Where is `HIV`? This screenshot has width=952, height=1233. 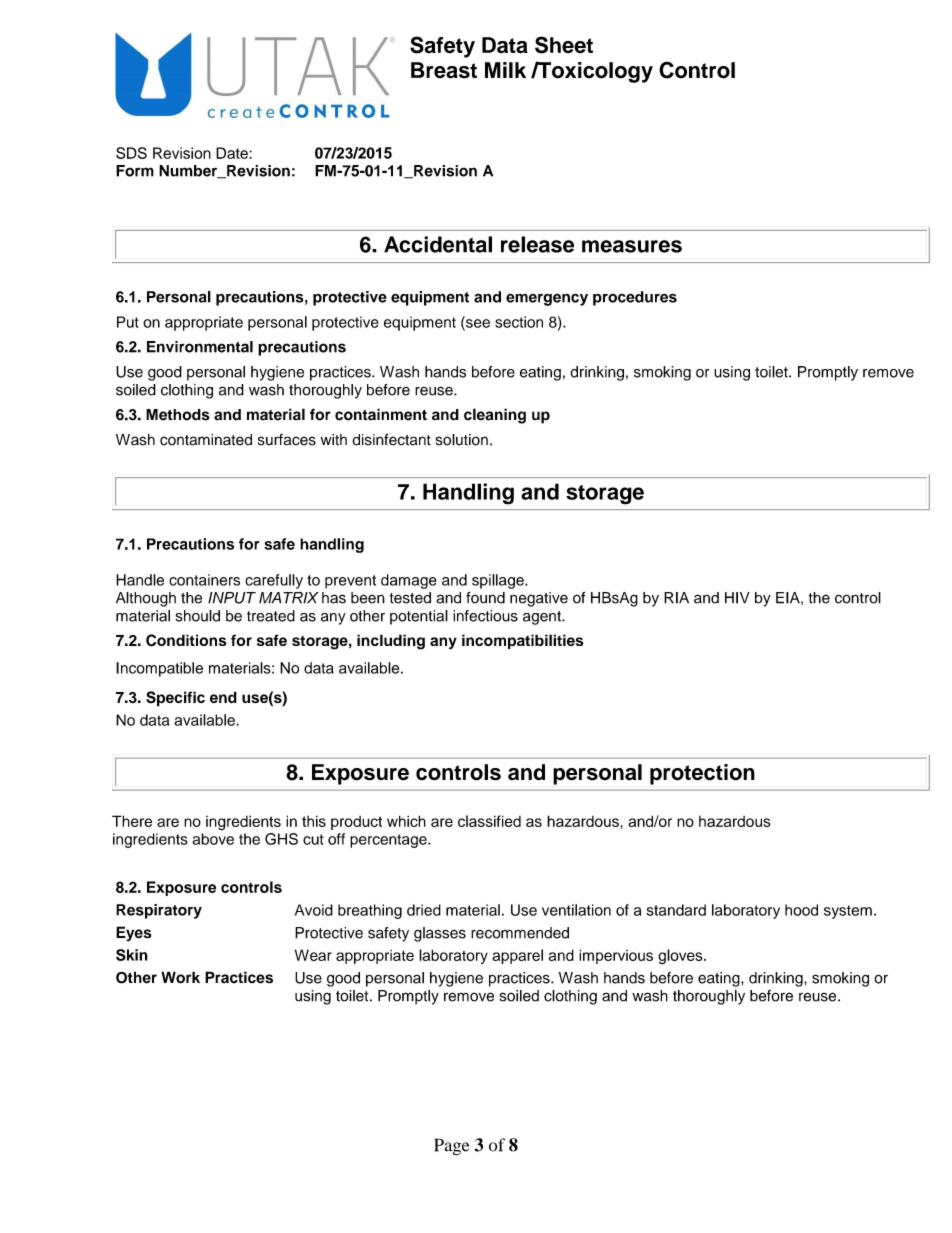 HIV is located at coordinates (737, 598).
